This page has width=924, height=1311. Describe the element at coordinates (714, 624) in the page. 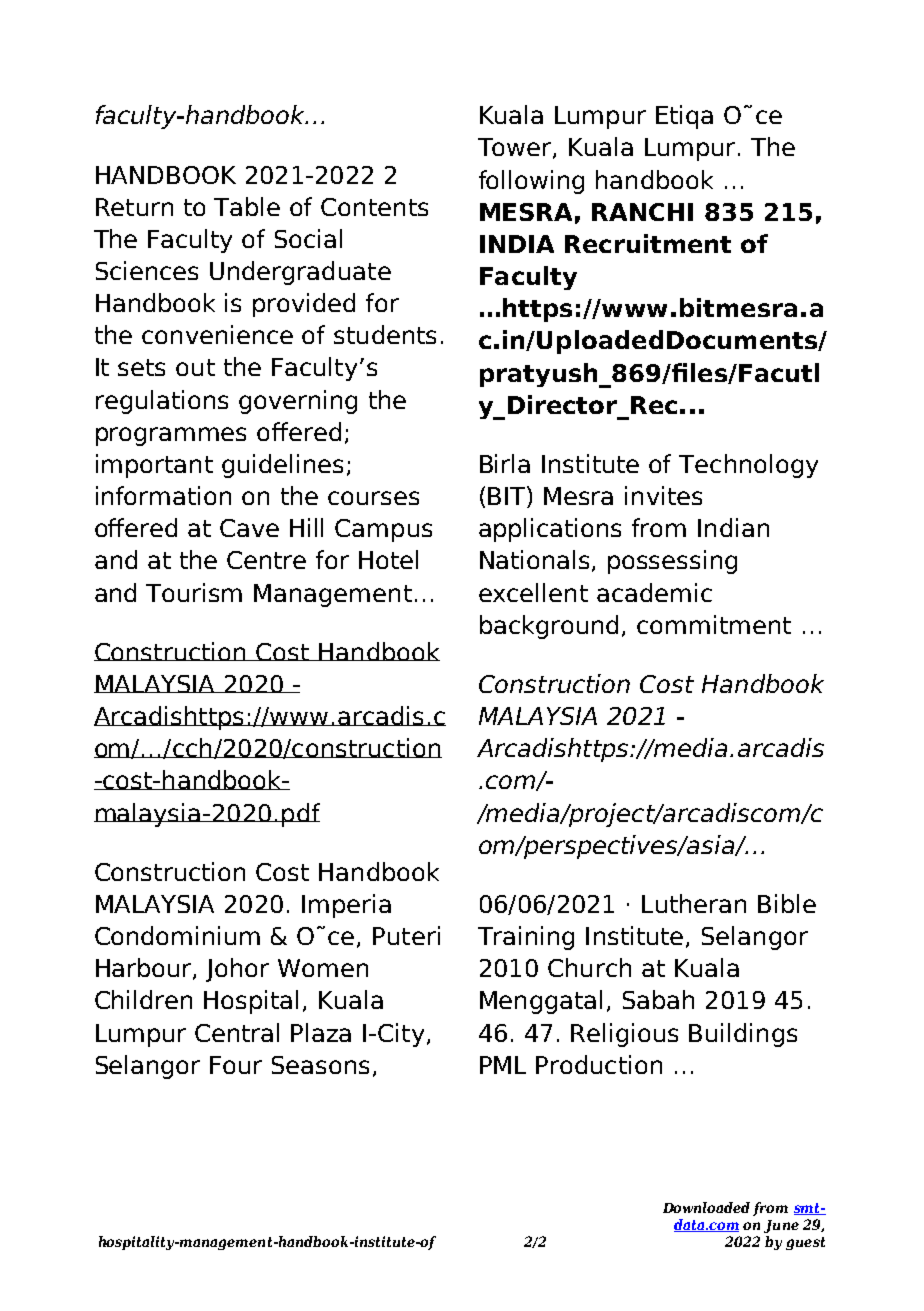

I see `commitment` at that location.
